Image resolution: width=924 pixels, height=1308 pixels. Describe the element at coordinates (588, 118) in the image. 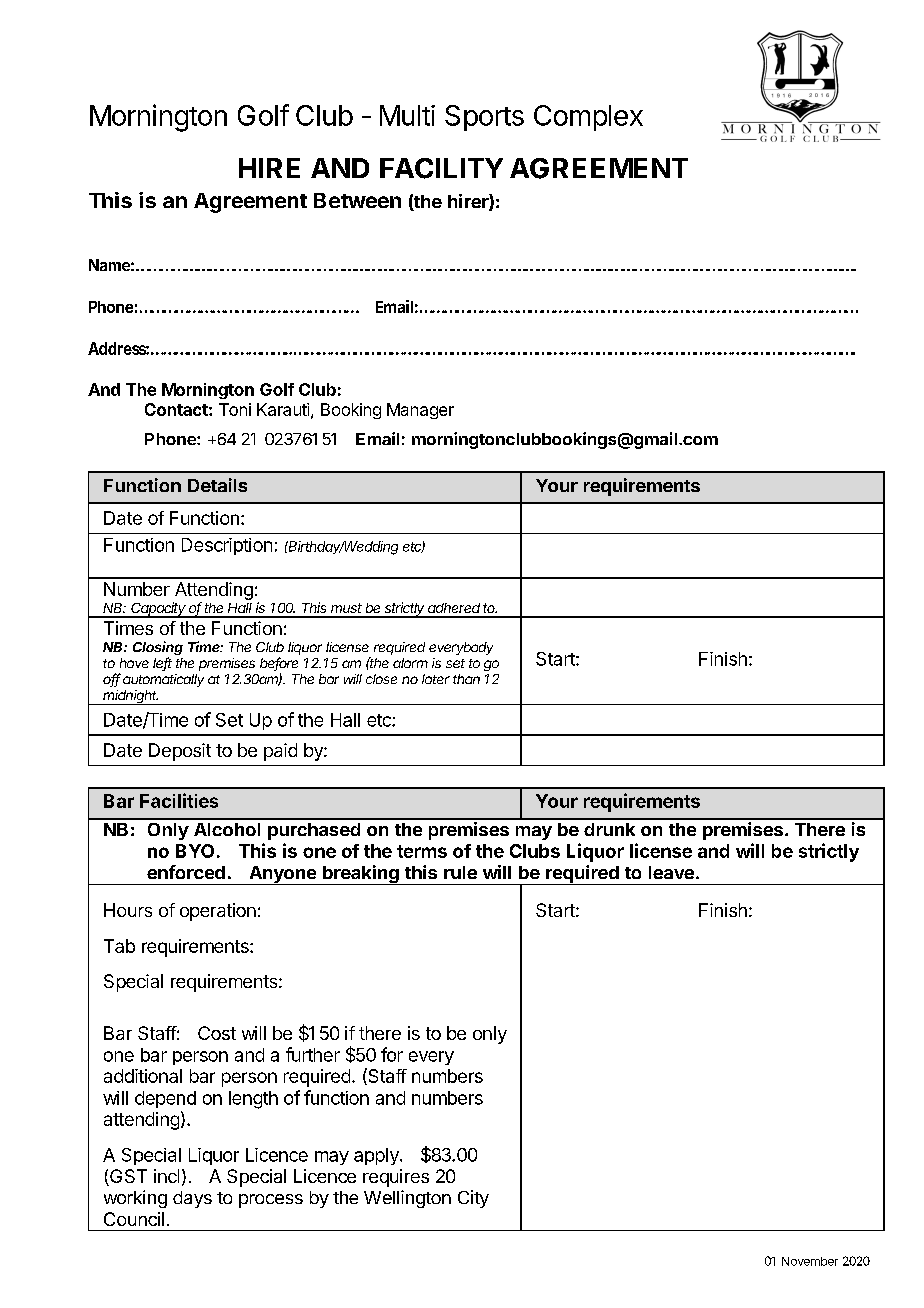

I see `Complex` at that location.
